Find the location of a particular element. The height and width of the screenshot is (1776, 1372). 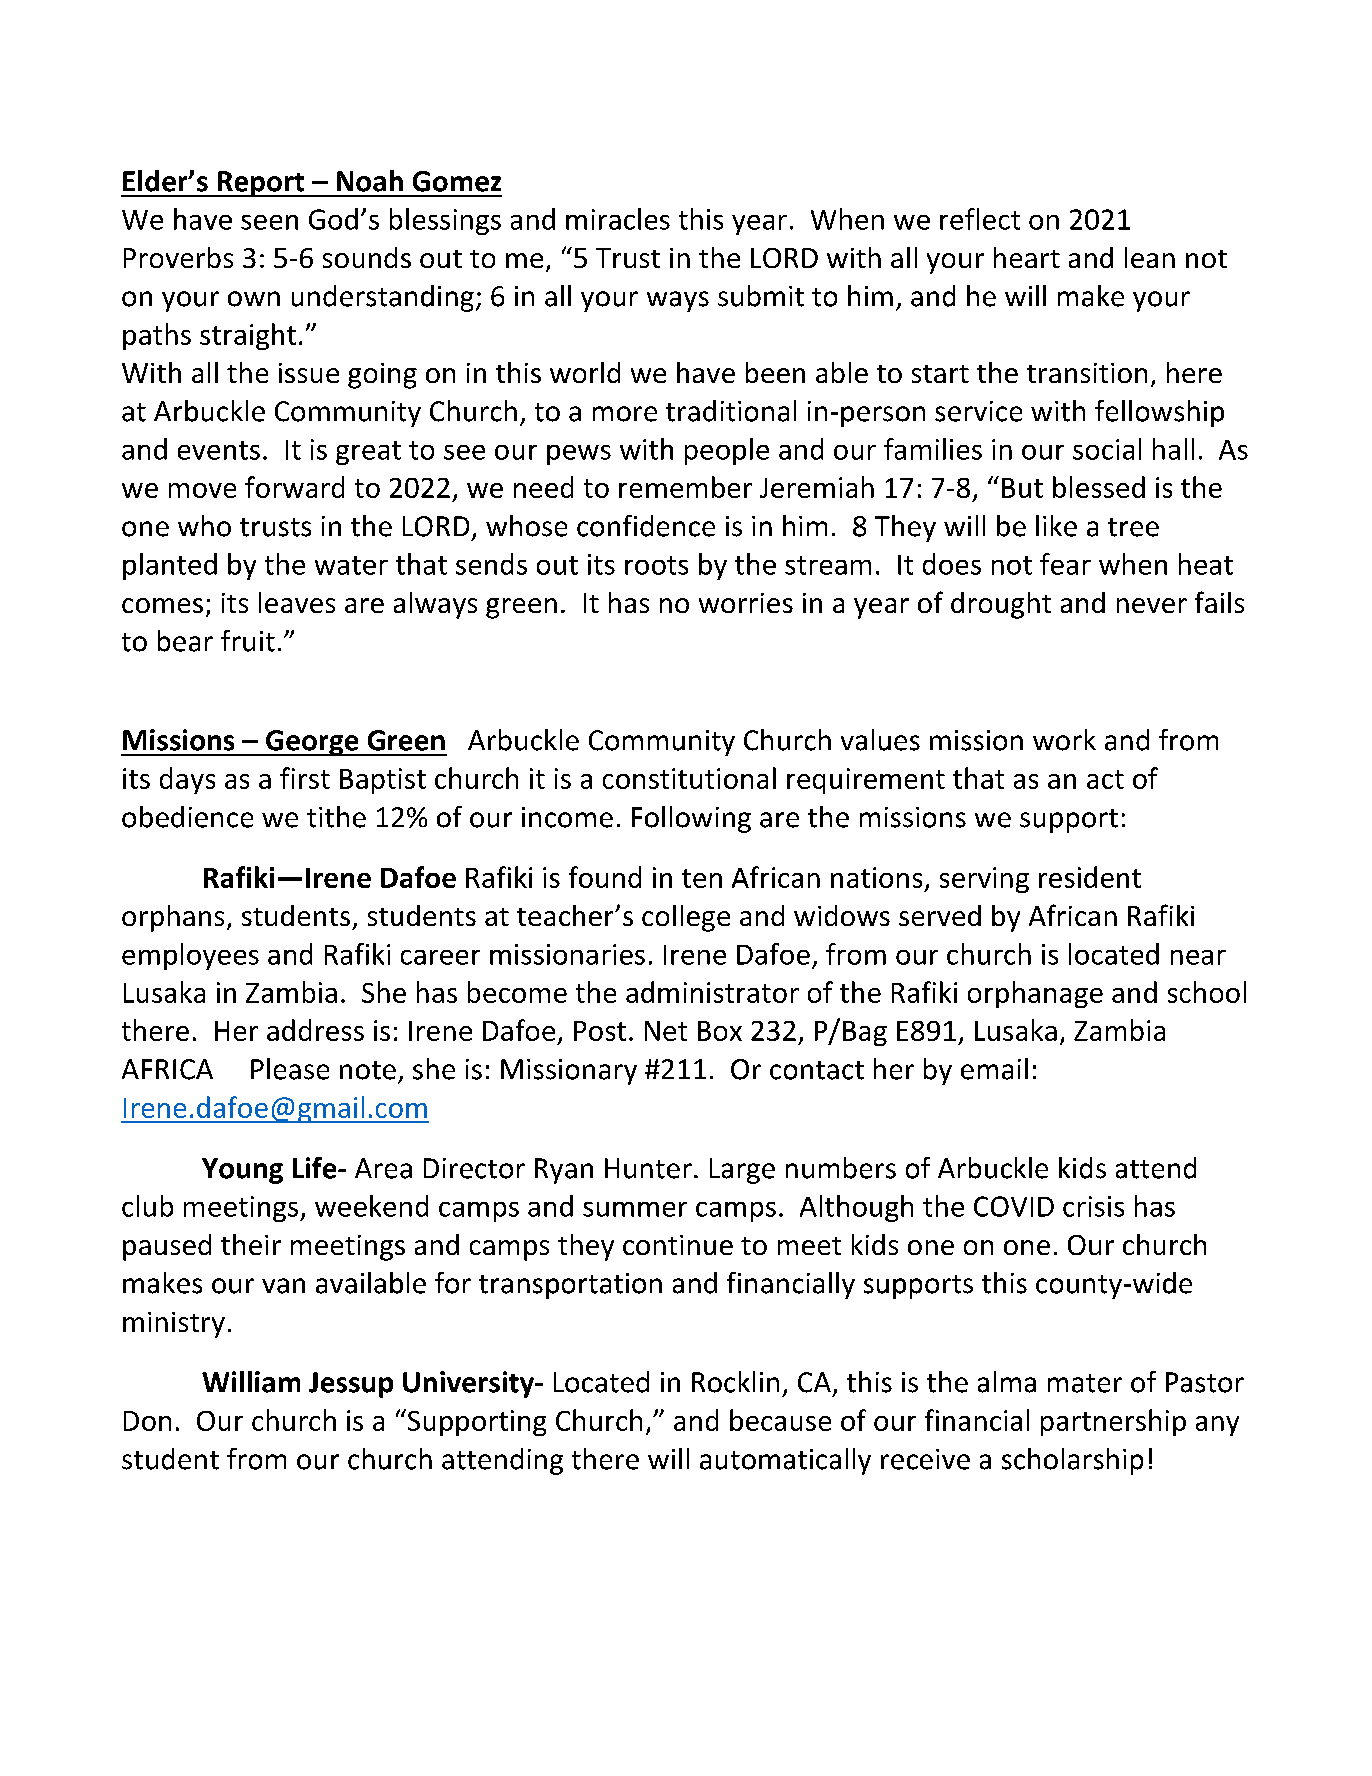

lean is located at coordinates (1150, 257).
